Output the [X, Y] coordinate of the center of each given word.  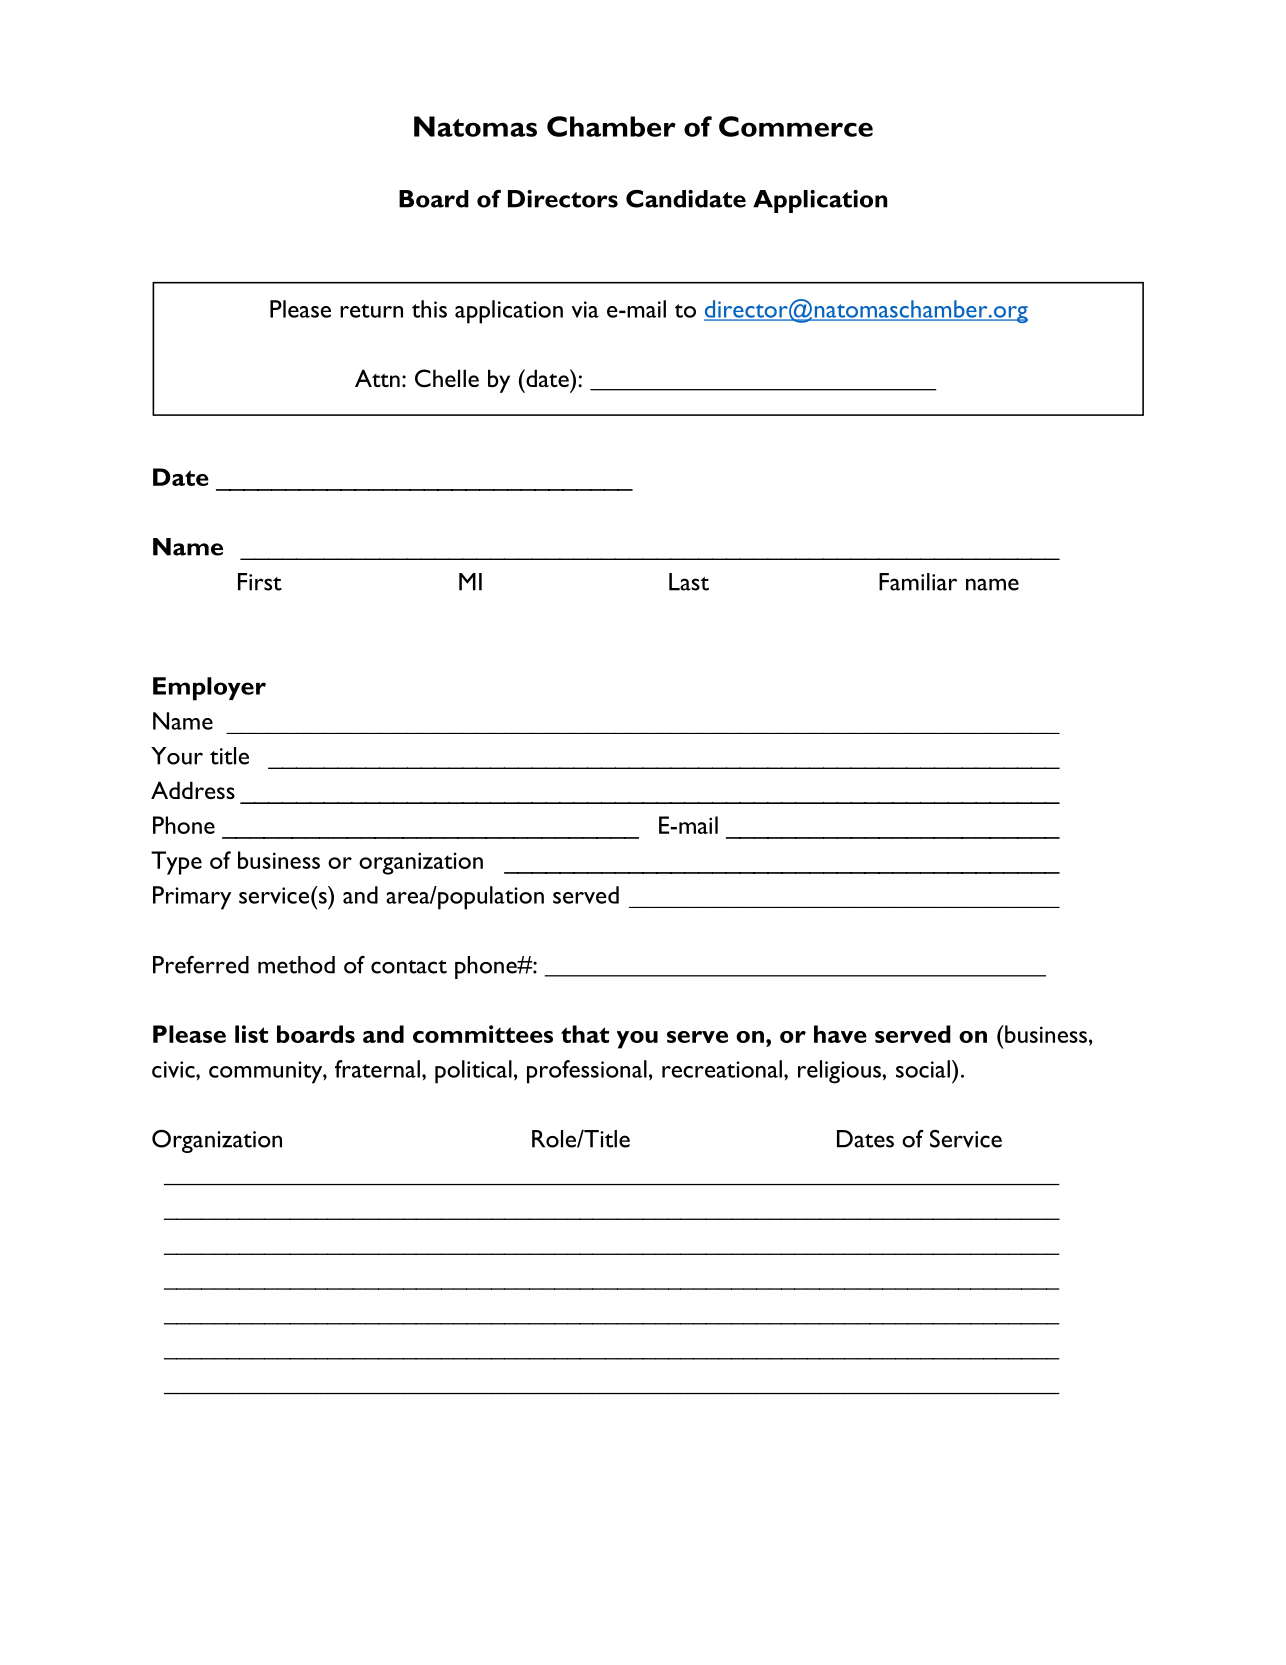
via [585, 309]
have [840, 1034]
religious [840, 1072]
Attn [377, 378]
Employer [209, 689]
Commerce [796, 126]
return [371, 311]
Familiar [918, 582]
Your [177, 756]
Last [689, 582]
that [585, 1034]
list [251, 1034]
